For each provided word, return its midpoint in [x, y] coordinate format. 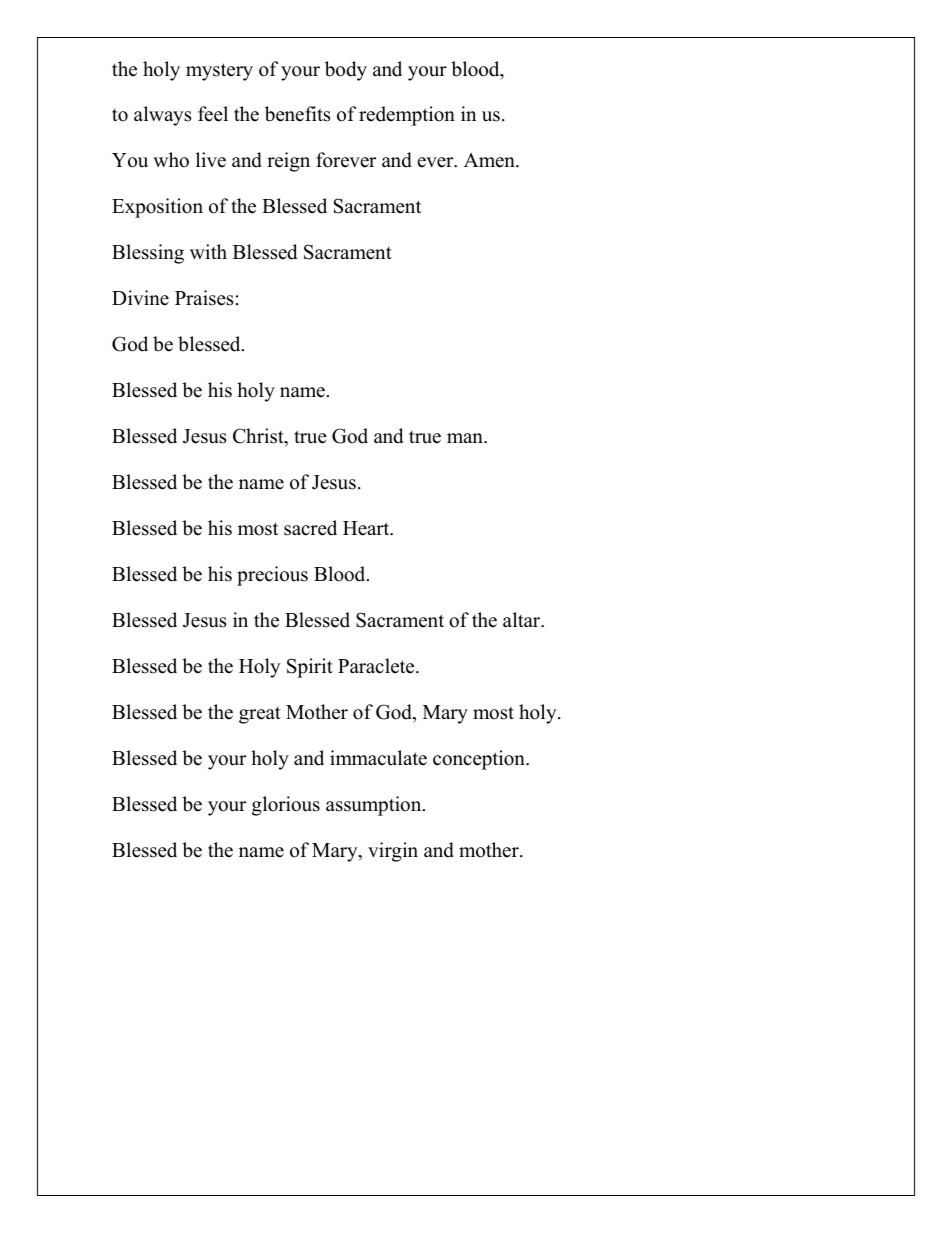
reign [288, 162]
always [162, 116]
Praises [204, 298]
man [466, 438]
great [260, 715]
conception [480, 760]
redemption [407, 116]
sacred [310, 528]
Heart [367, 528]
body [346, 71]
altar [523, 620]
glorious [286, 806]
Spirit [310, 668]
